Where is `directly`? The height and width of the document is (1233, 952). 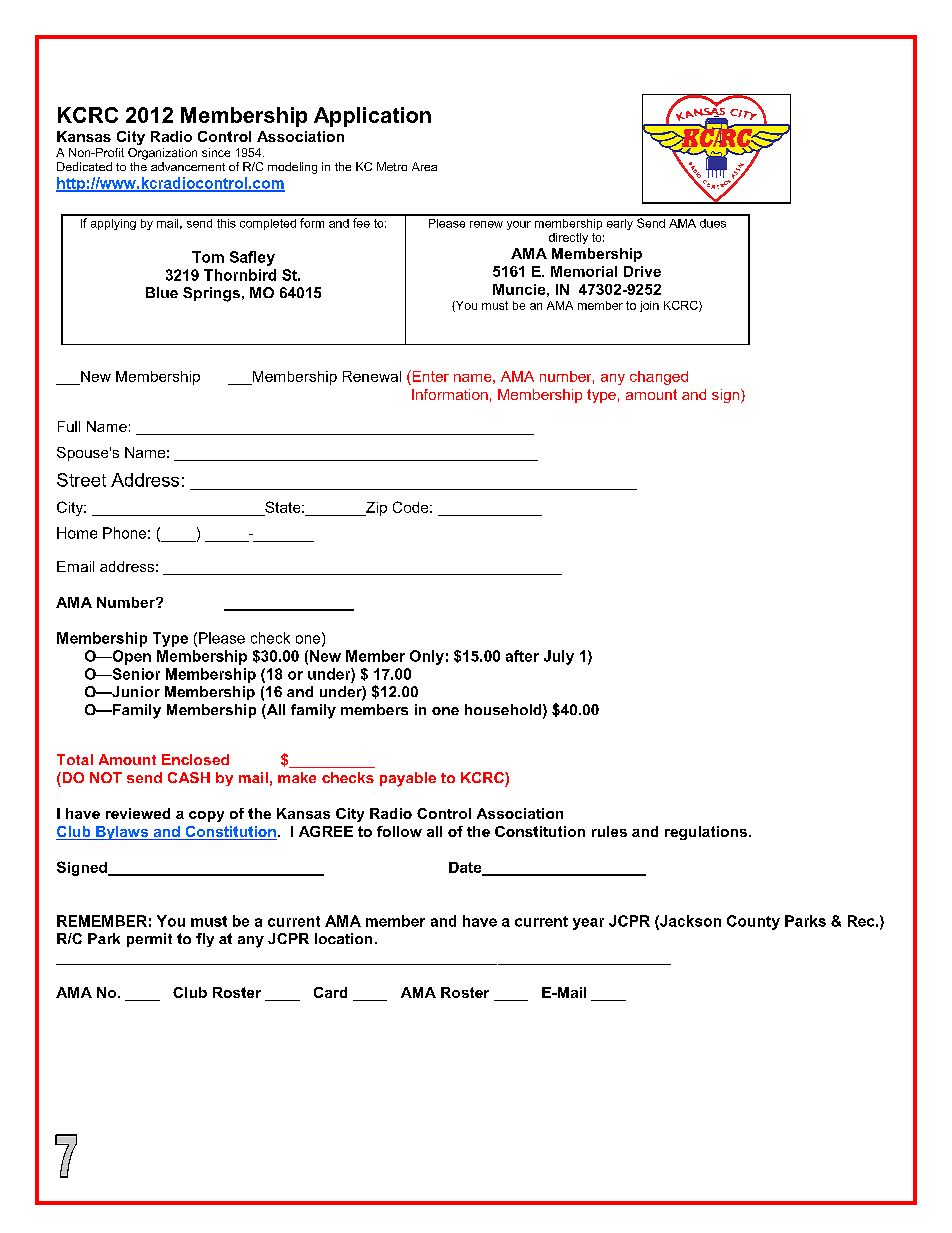 directly is located at coordinates (568, 238).
